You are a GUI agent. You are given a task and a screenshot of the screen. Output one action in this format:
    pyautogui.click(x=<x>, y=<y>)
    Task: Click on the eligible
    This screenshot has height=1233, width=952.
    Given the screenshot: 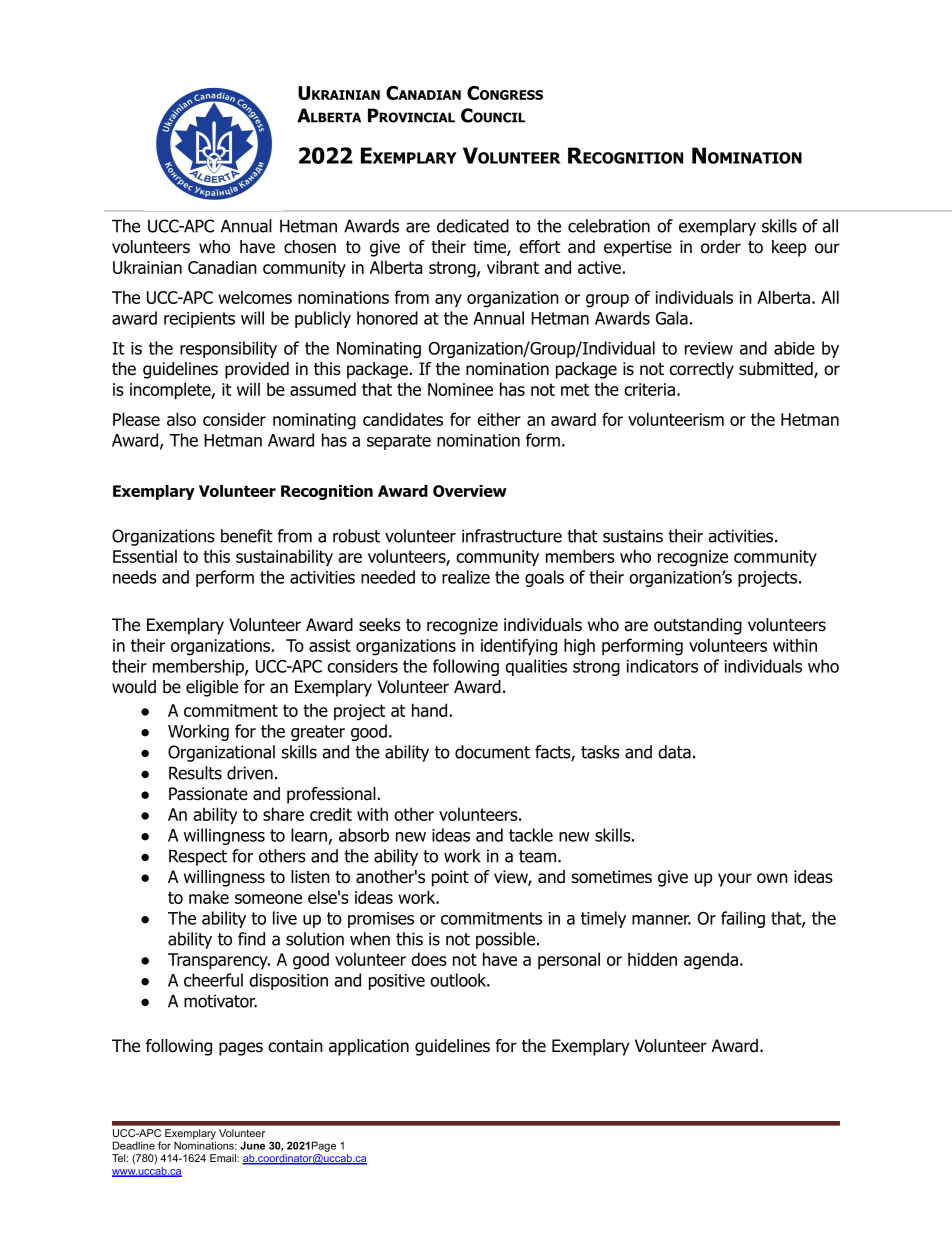 What is the action you would take?
    pyautogui.click(x=212, y=688)
